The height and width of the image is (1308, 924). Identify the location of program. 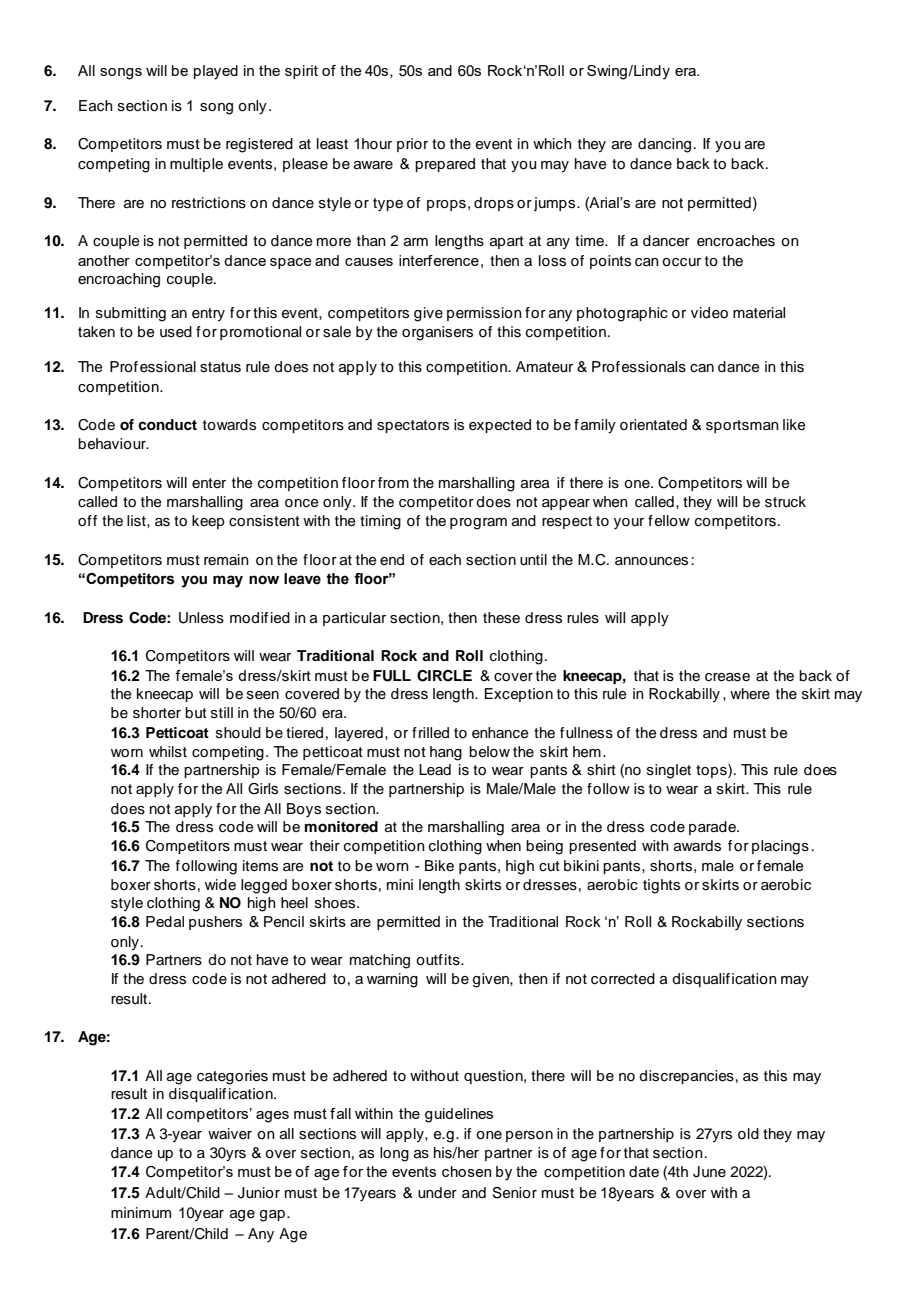
(478, 524).
